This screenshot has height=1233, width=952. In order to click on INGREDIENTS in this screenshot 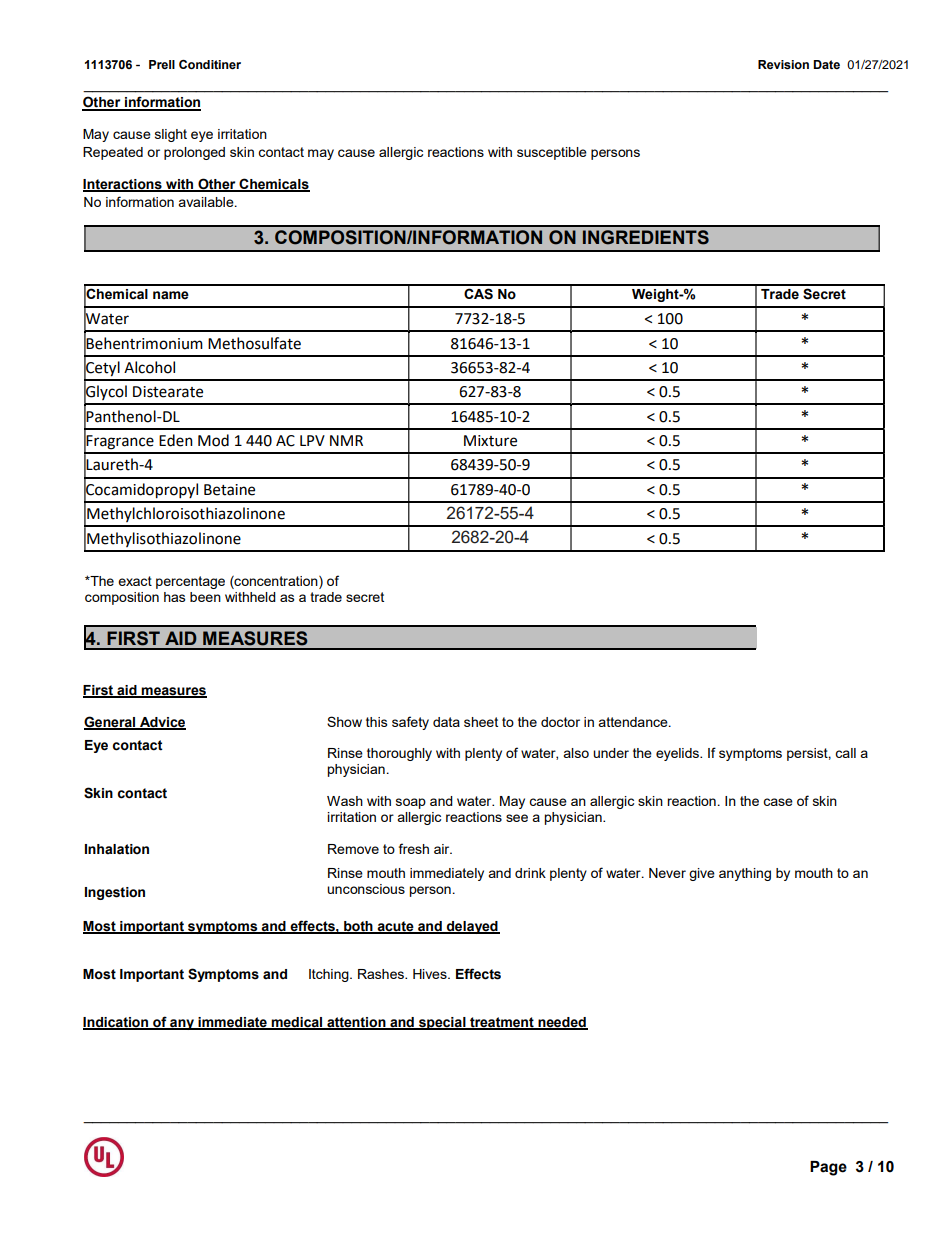, I will do `click(646, 237)`.
